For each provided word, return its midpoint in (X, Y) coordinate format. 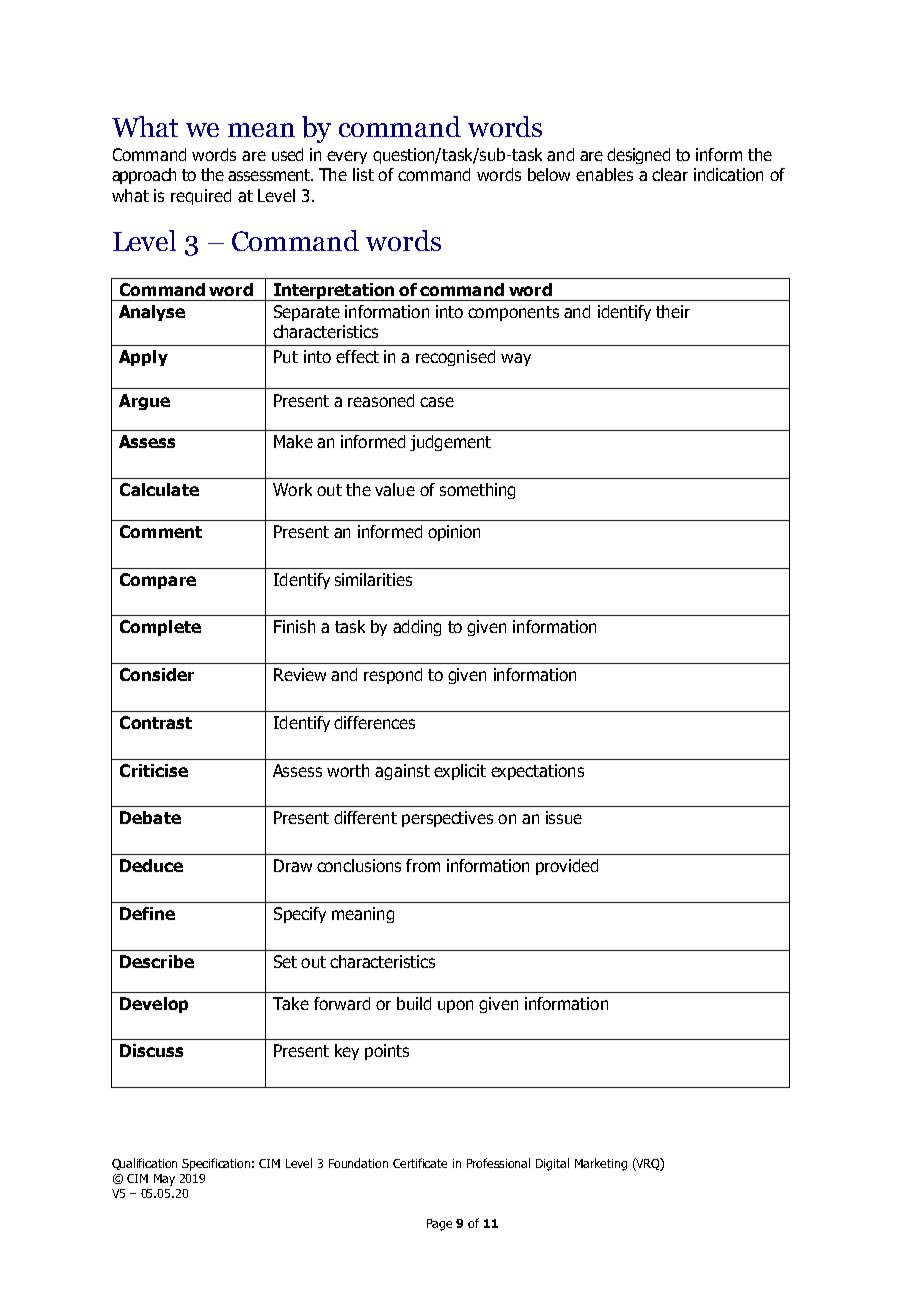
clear (670, 174)
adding (417, 628)
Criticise (154, 770)
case (437, 402)
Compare (158, 581)
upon (455, 1006)
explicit (460, 772)
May (164, 1180)
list (363, 174)
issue (564, 817)
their (673, 311)
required (201, 197)
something (477, 491)
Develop (154, 1005)
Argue (144, 402)
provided (567, 867)
